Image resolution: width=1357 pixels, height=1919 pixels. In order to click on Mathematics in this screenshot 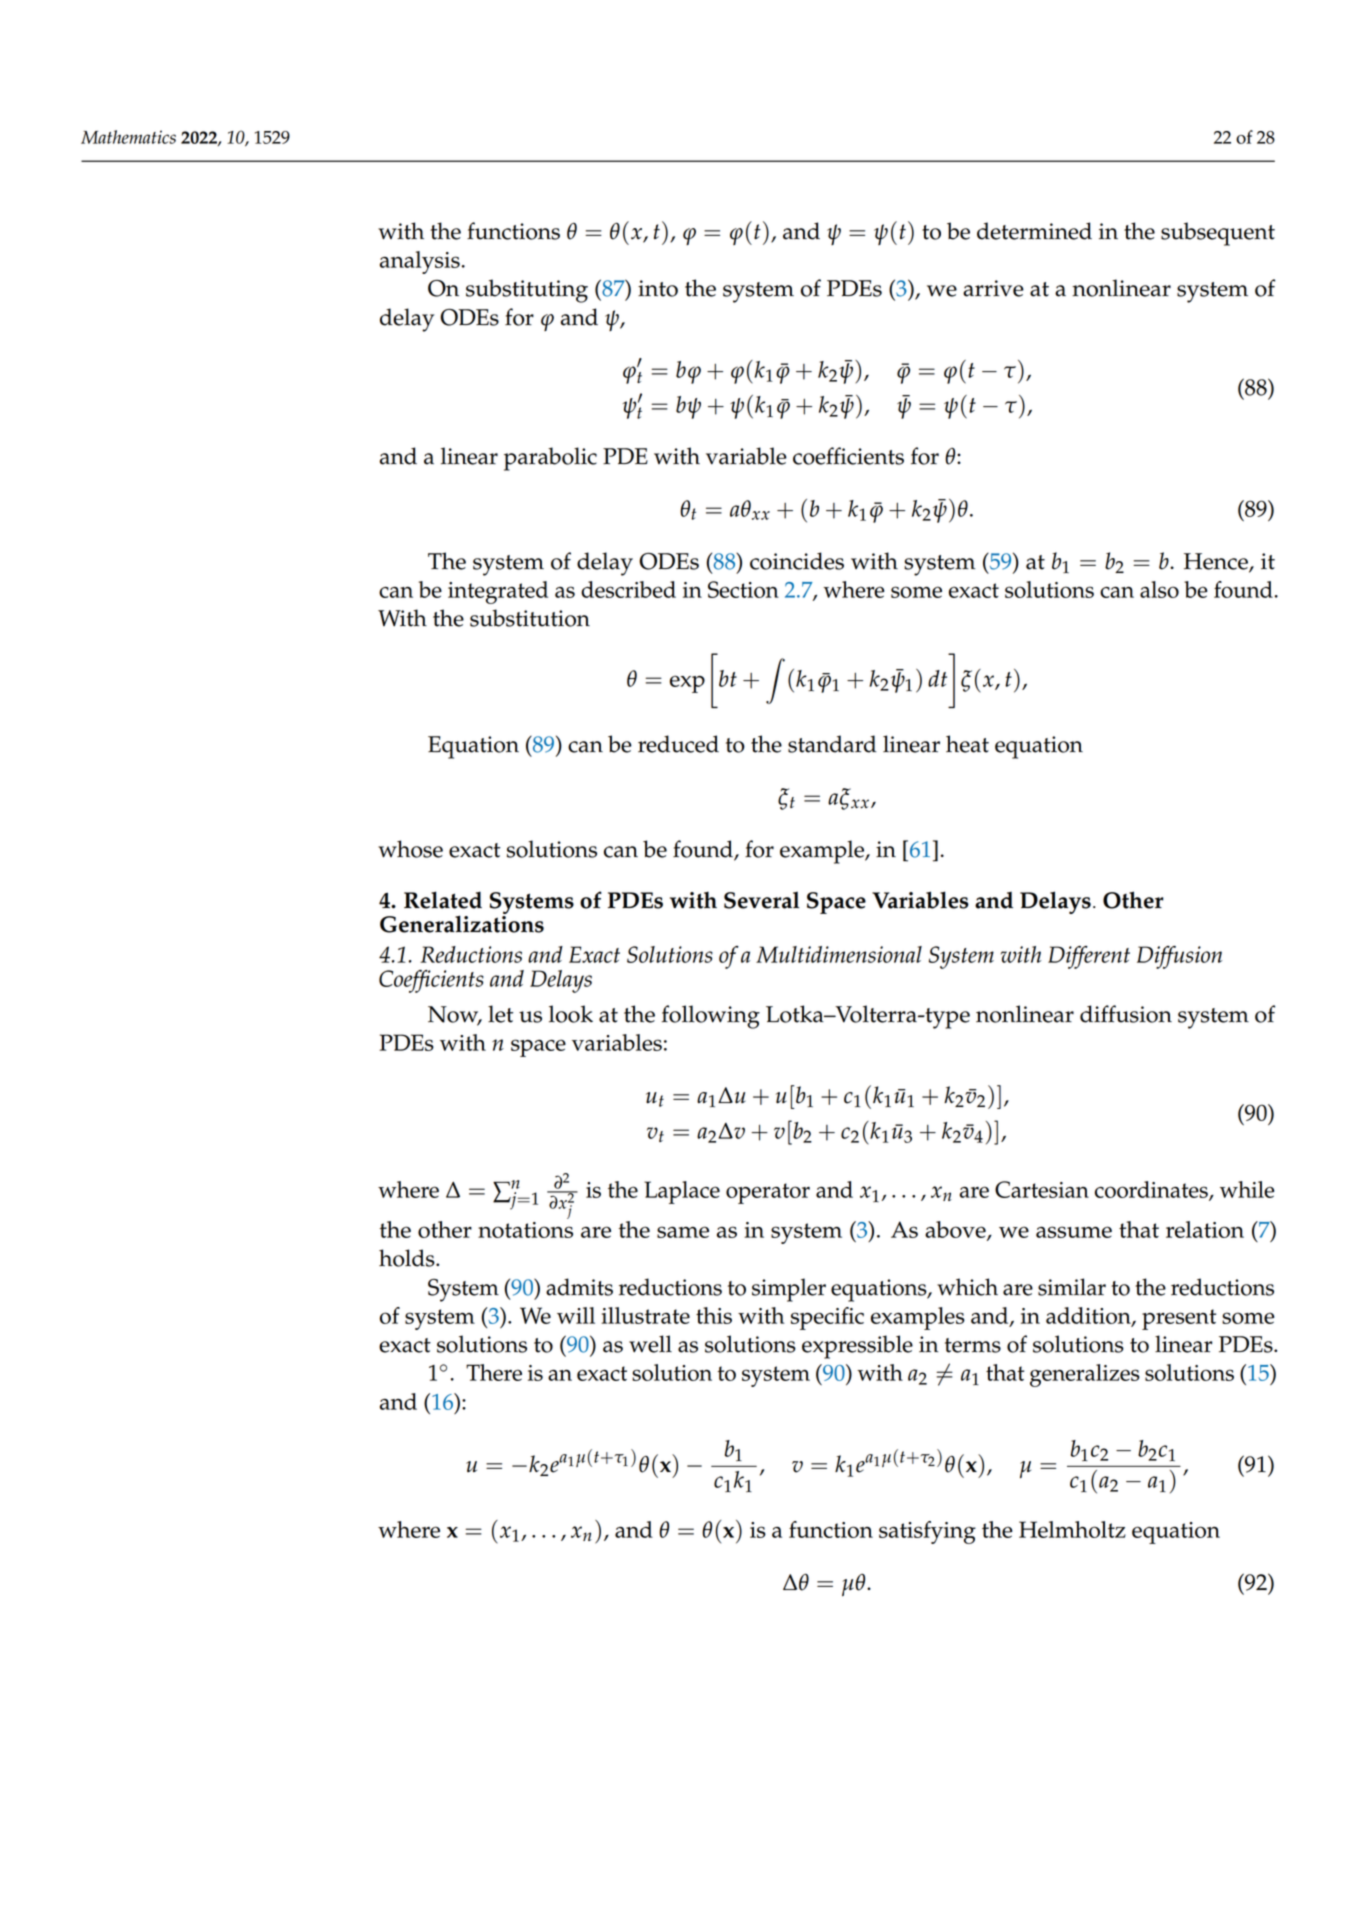, I will do `click(128, 137)`.
